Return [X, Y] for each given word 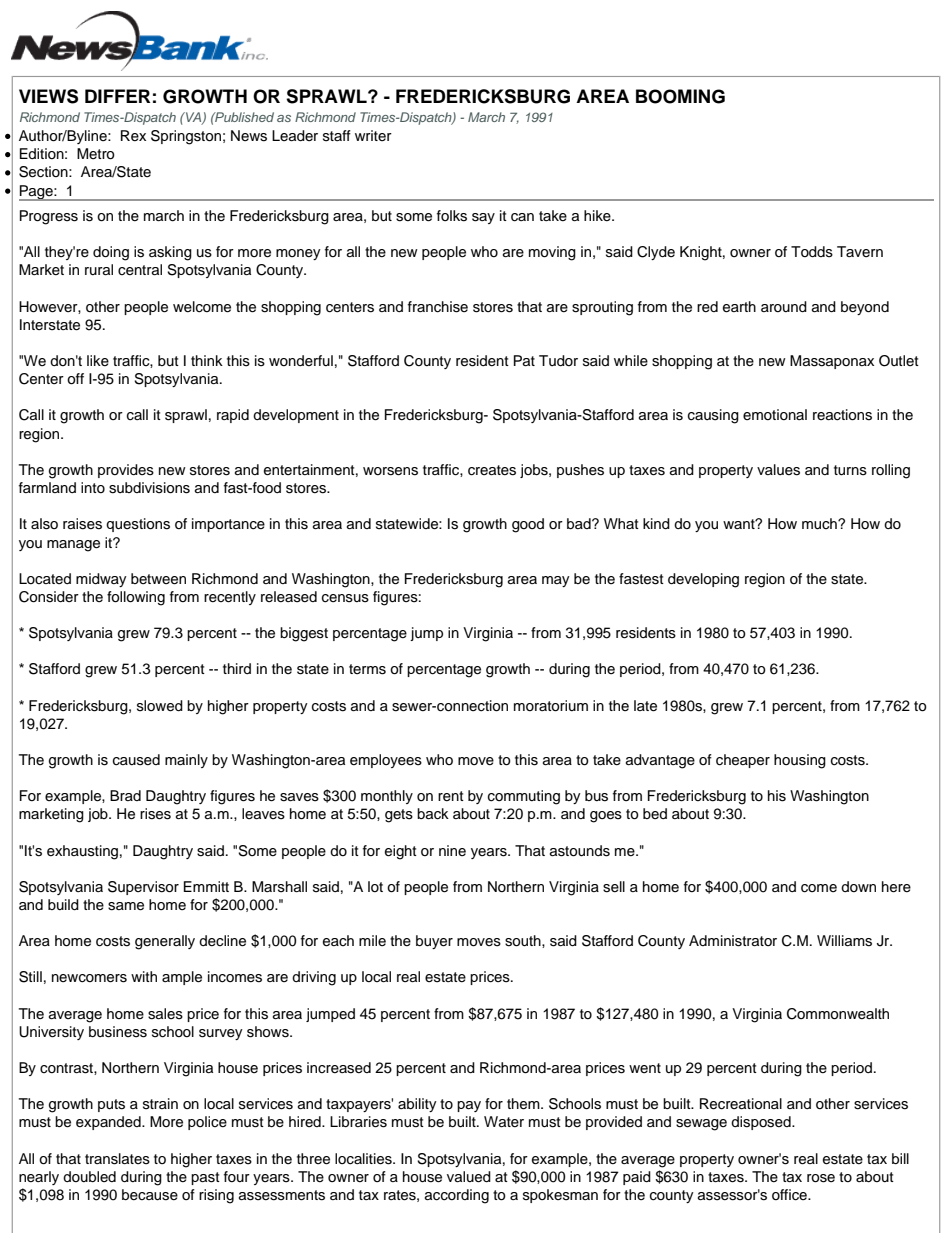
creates [492, 470]
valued [469, 1177]
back [433, 814]
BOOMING [680, 96]
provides [126, 471]
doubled [89, 1177]
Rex [133, 136]
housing [800, 761]
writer [373, 135]
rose [821, 1178]
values [778, 470]
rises [155, 814]
